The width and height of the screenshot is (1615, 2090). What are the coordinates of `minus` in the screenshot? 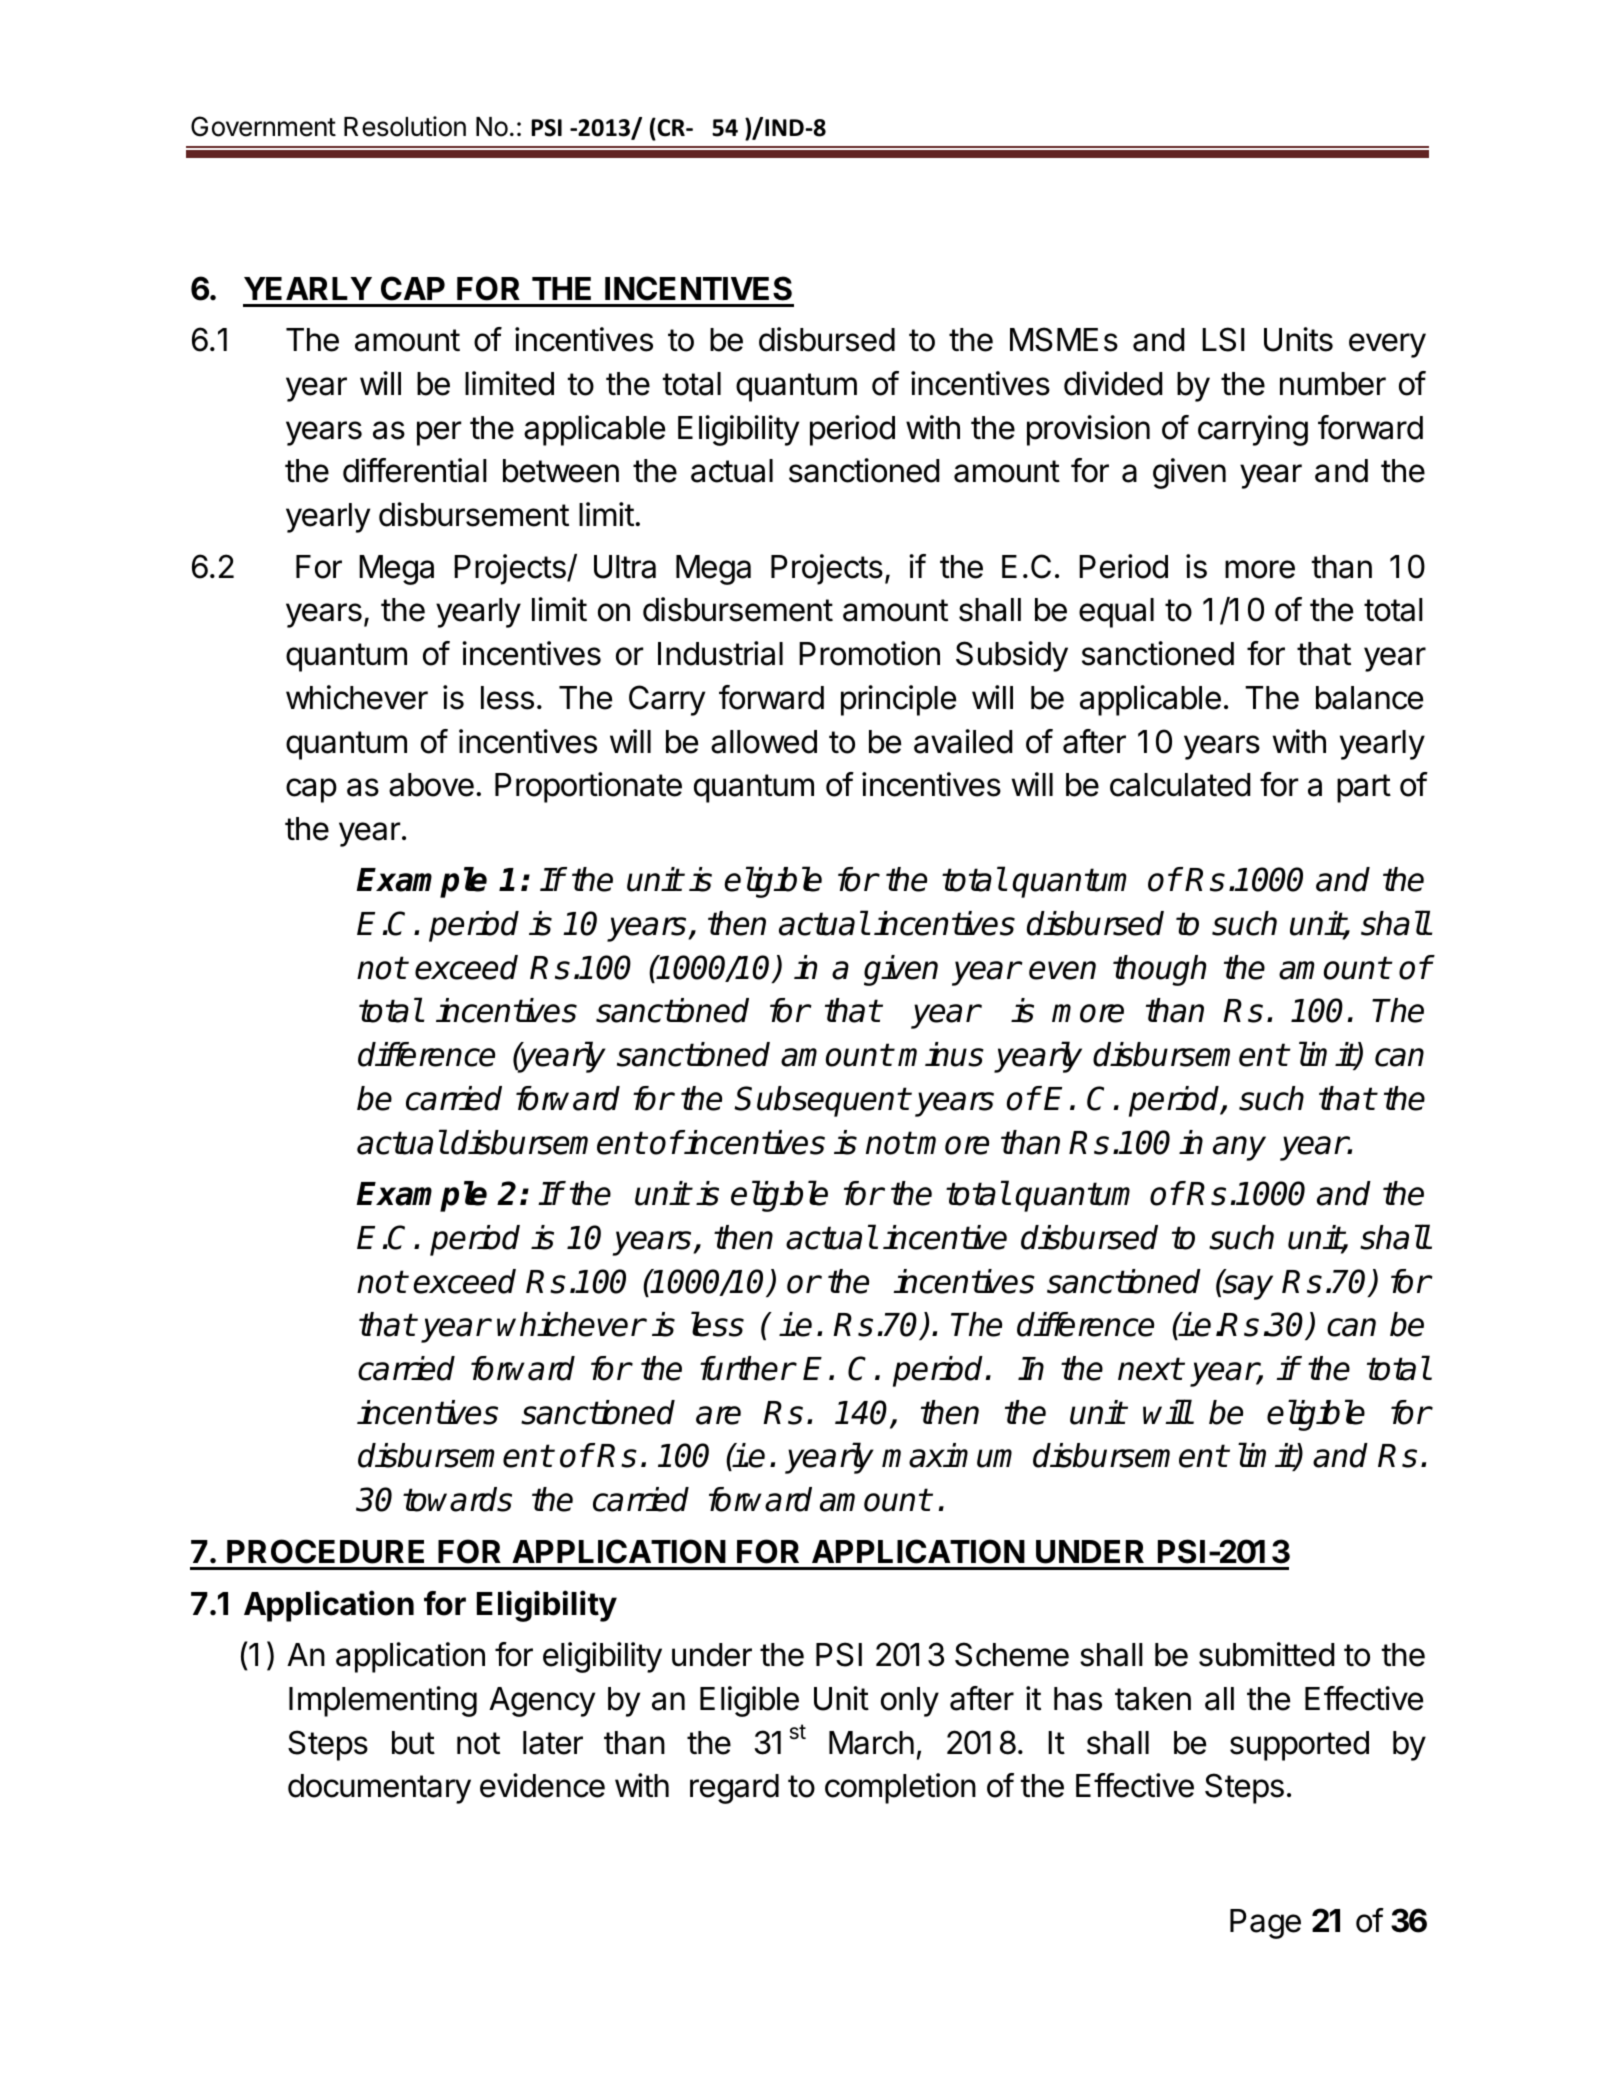 It's located at (941, 1054).
